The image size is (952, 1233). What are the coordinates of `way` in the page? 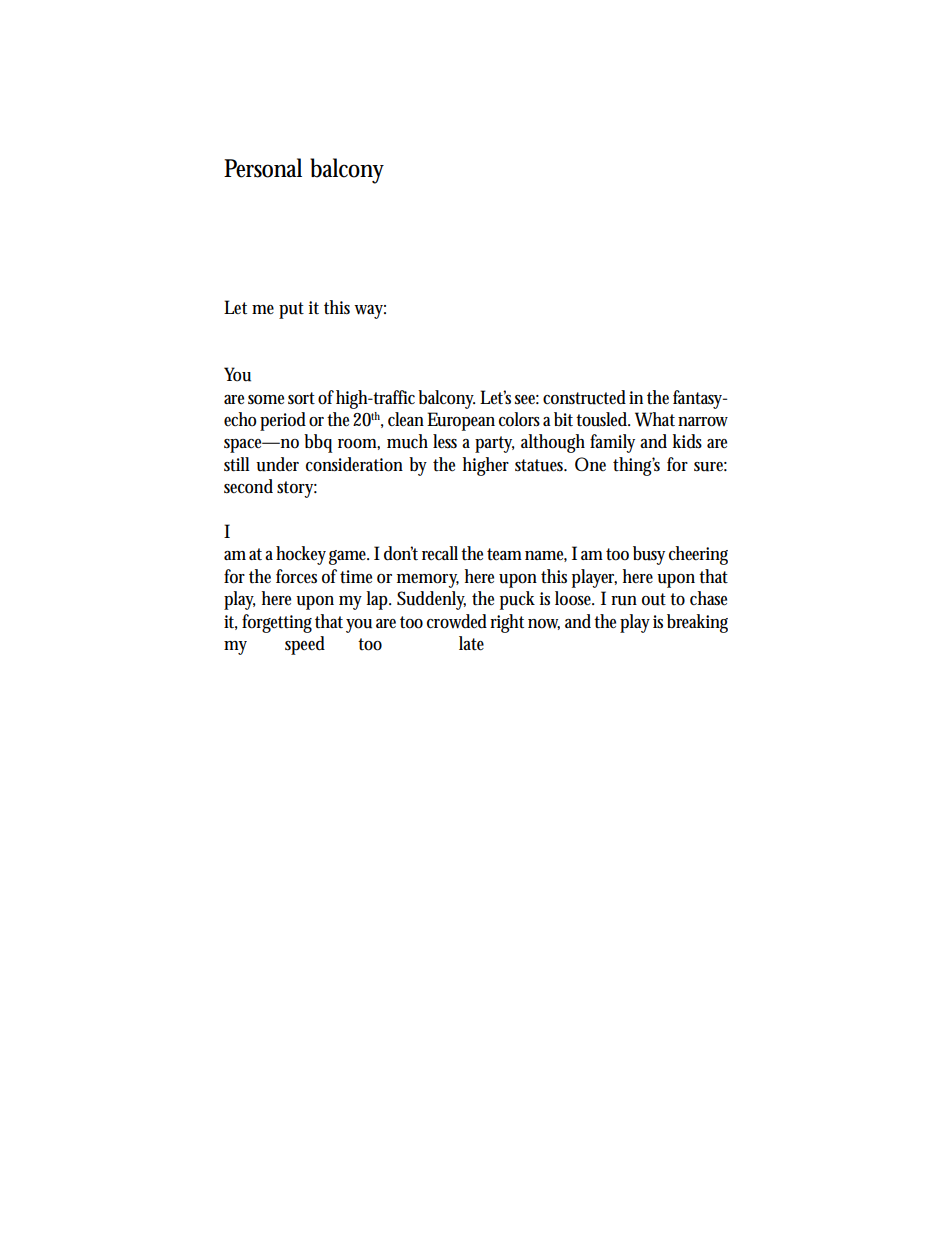 It's located at (370, 312).
